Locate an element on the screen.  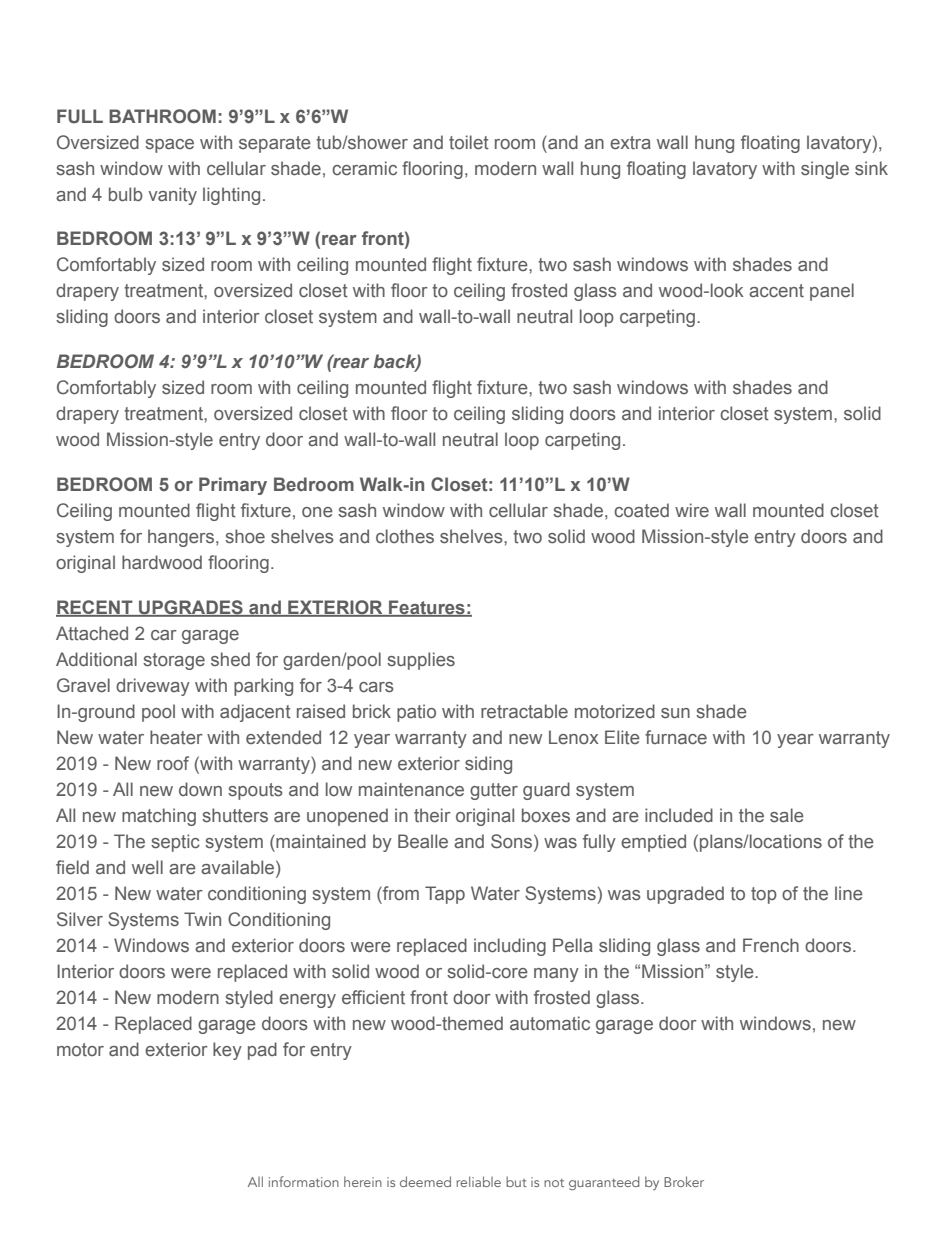
supplies is located at coordinates (421, 661).
